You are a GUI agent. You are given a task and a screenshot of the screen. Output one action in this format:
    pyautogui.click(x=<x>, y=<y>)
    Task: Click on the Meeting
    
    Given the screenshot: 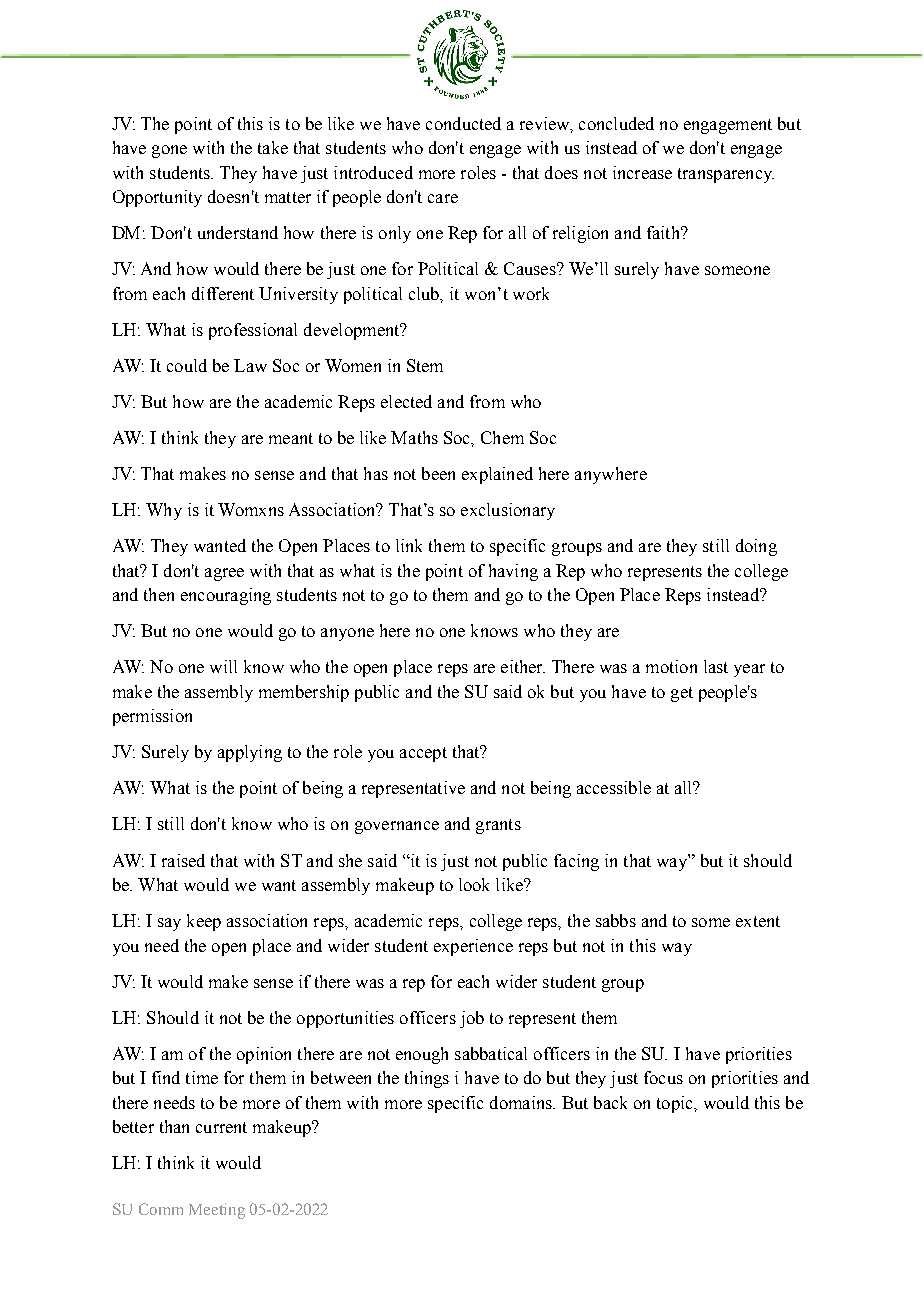 What is the action you would take?
    pyautogui.click(x=217, y=1211)
